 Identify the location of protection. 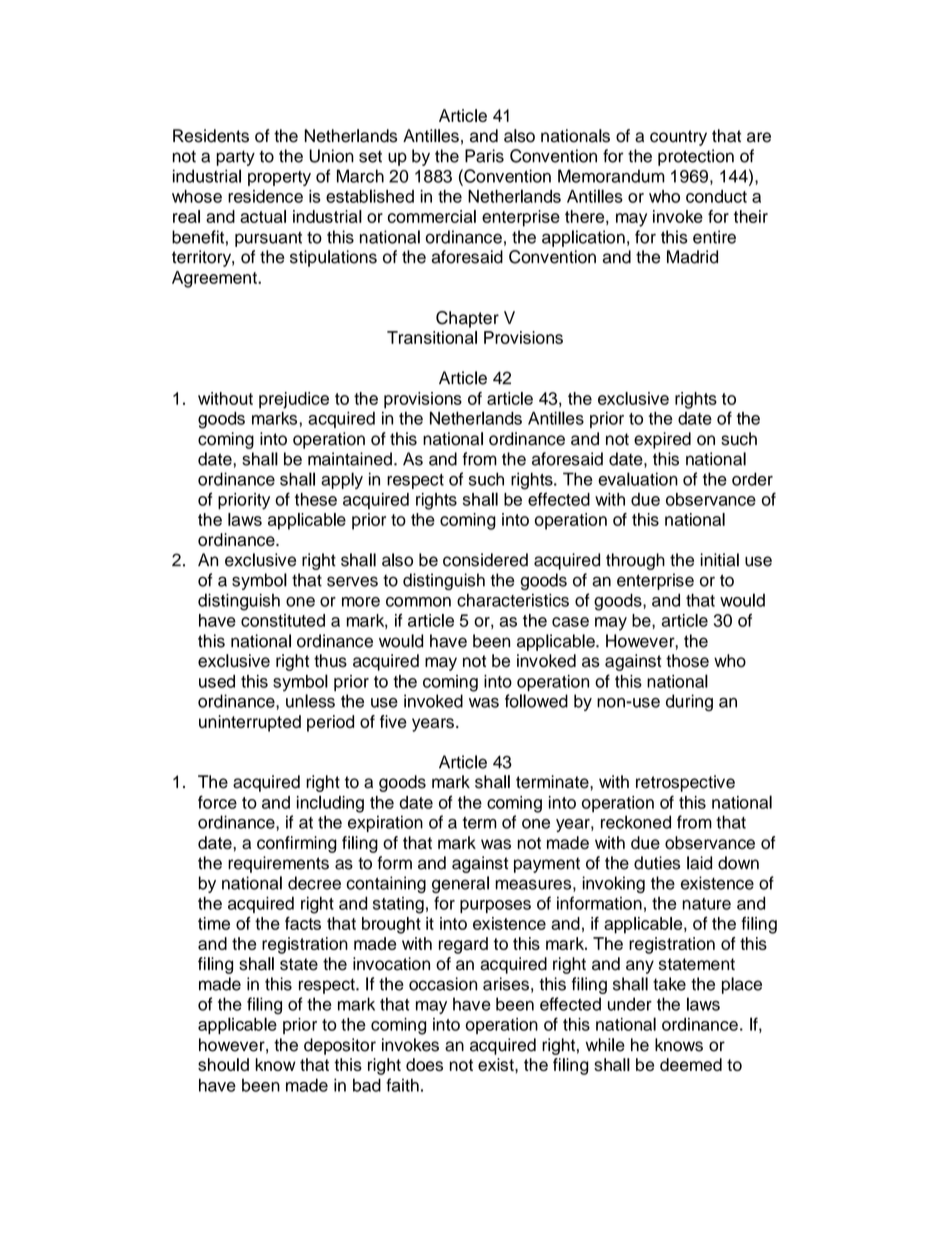
(696, 157).
